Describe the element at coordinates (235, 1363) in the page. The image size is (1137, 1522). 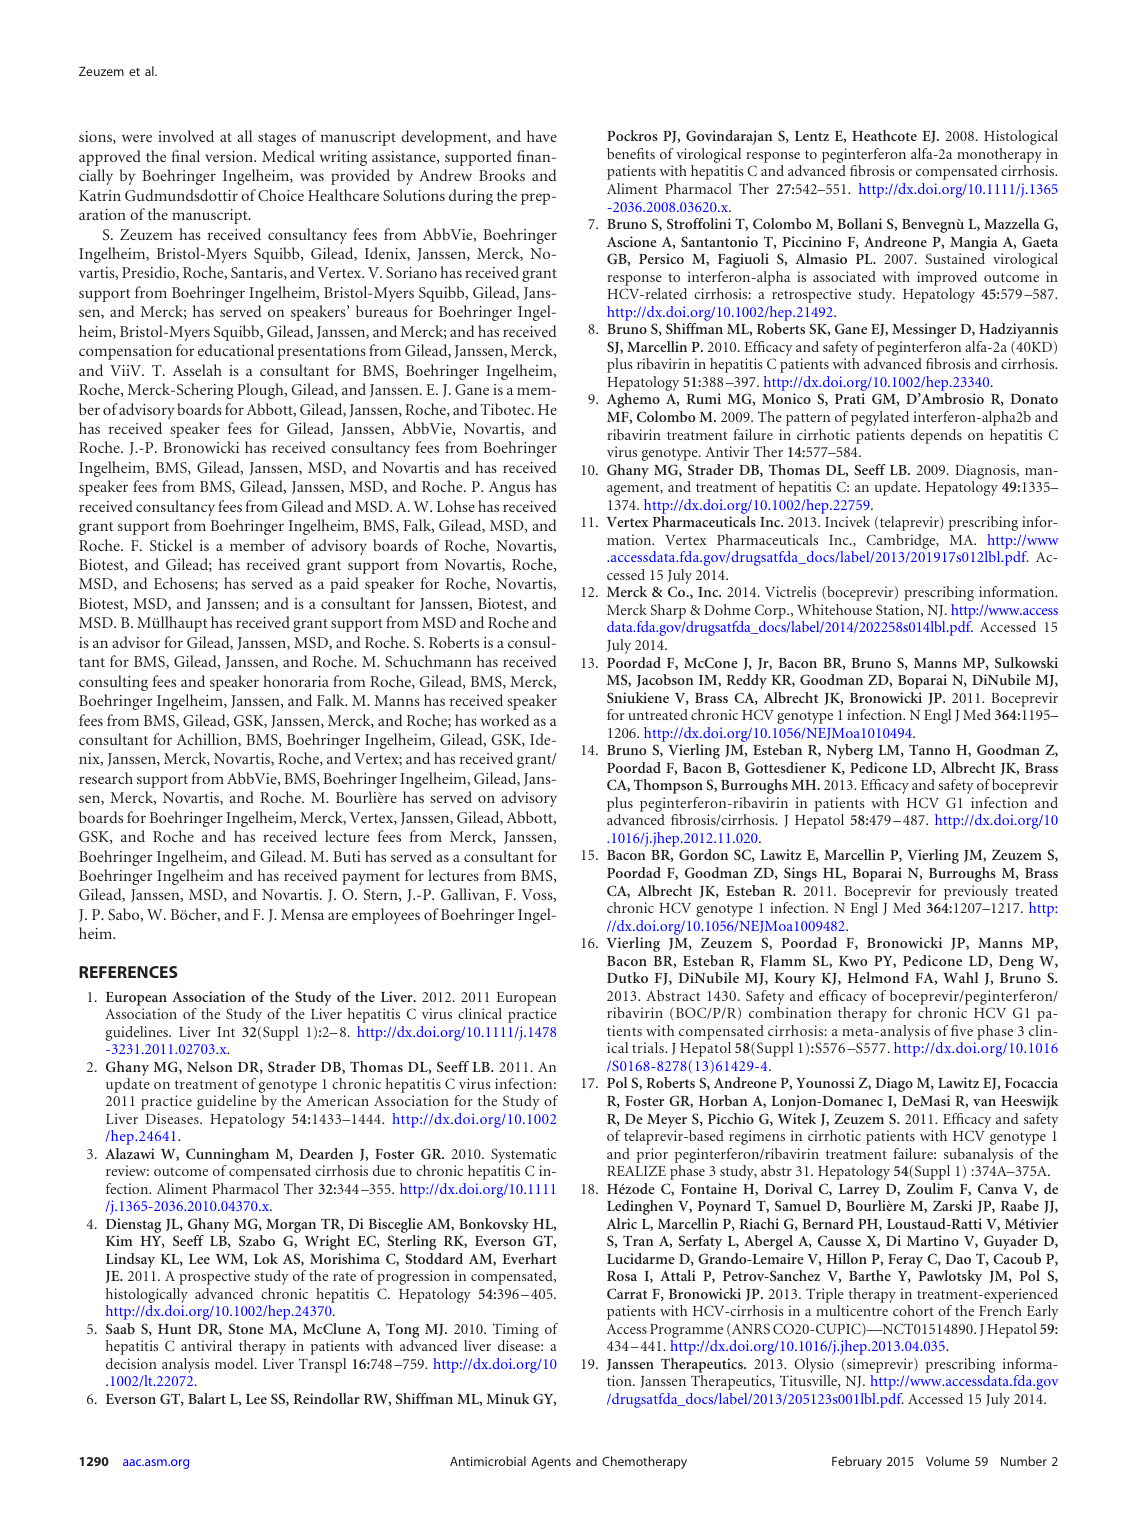
I see `model` at that location.
